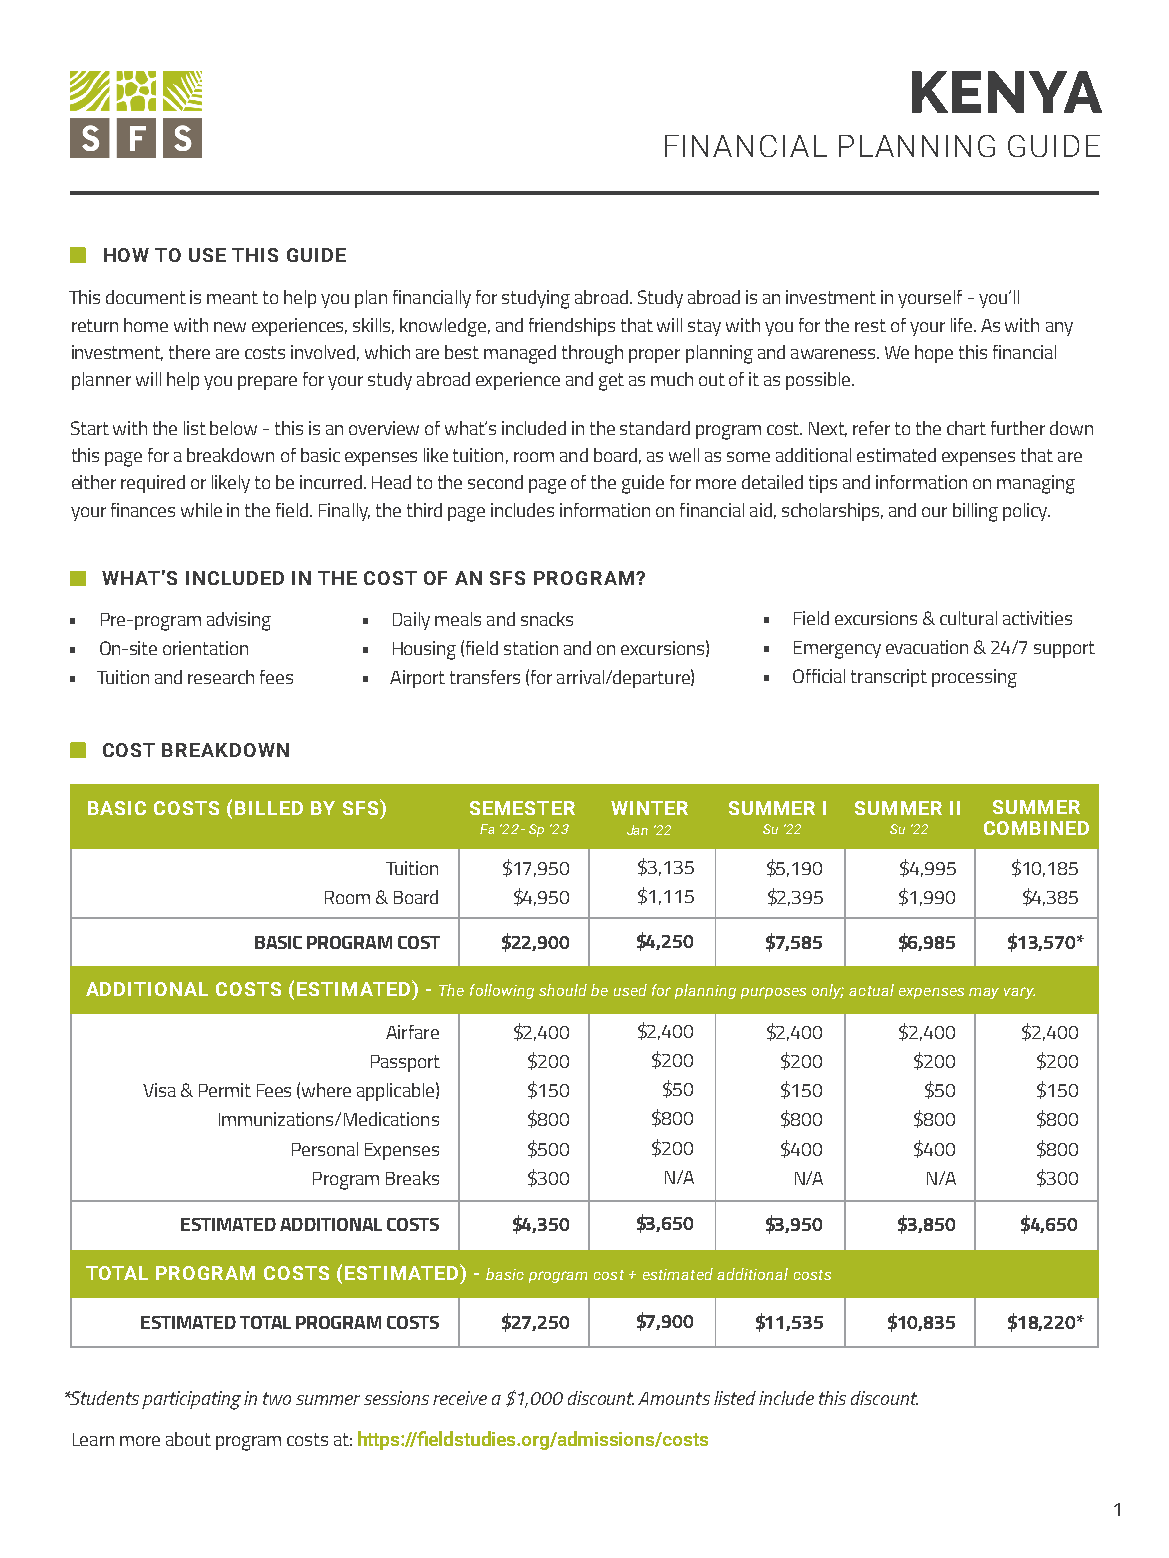 The width and height of the screenshot is (1169, 1558). What do you see at coordinates (674, 1398) in the screenshot?
I see `Amounts` at bounding box center [674, 1398].
